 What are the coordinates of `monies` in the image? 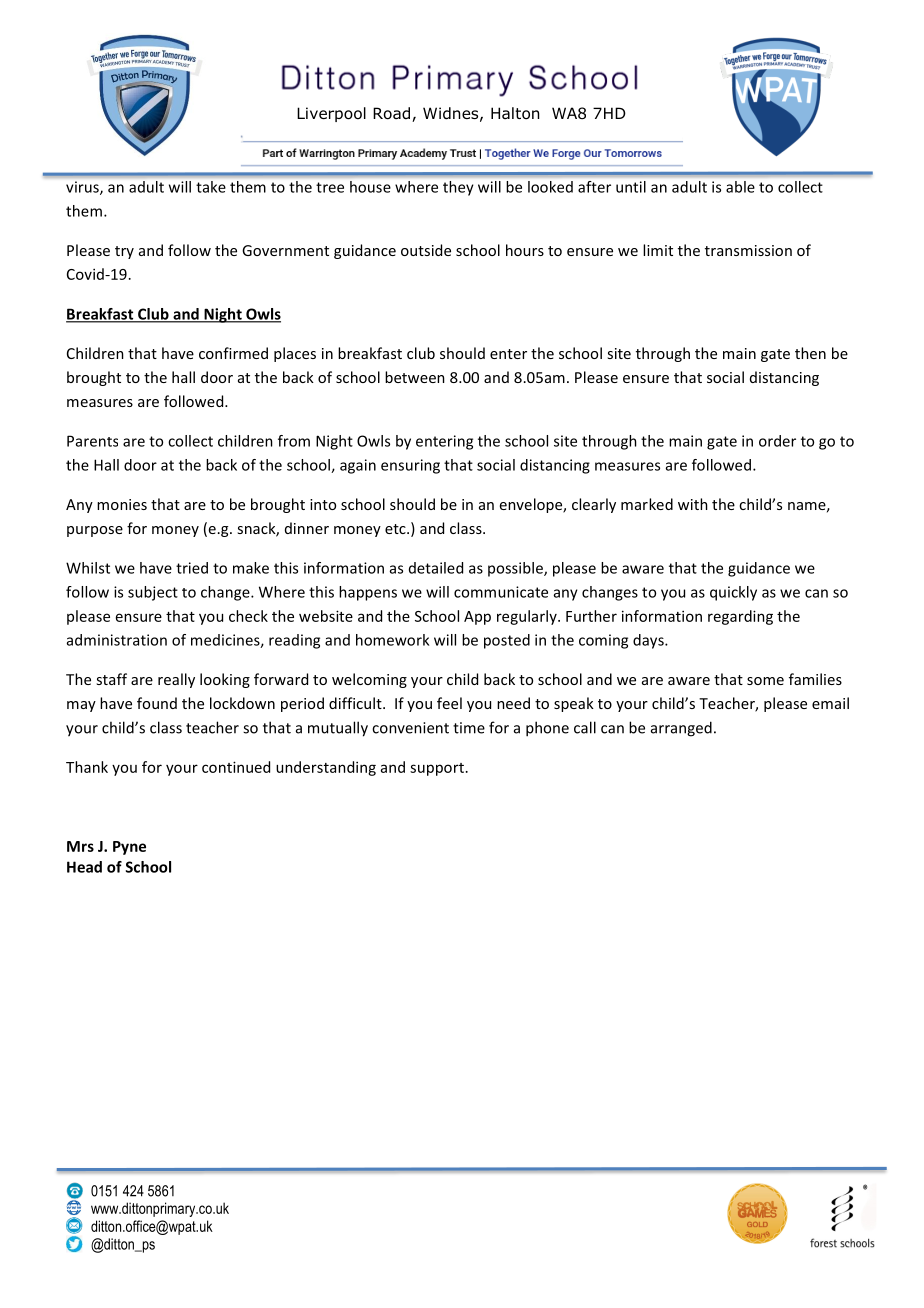 It's located at (122, 504).
